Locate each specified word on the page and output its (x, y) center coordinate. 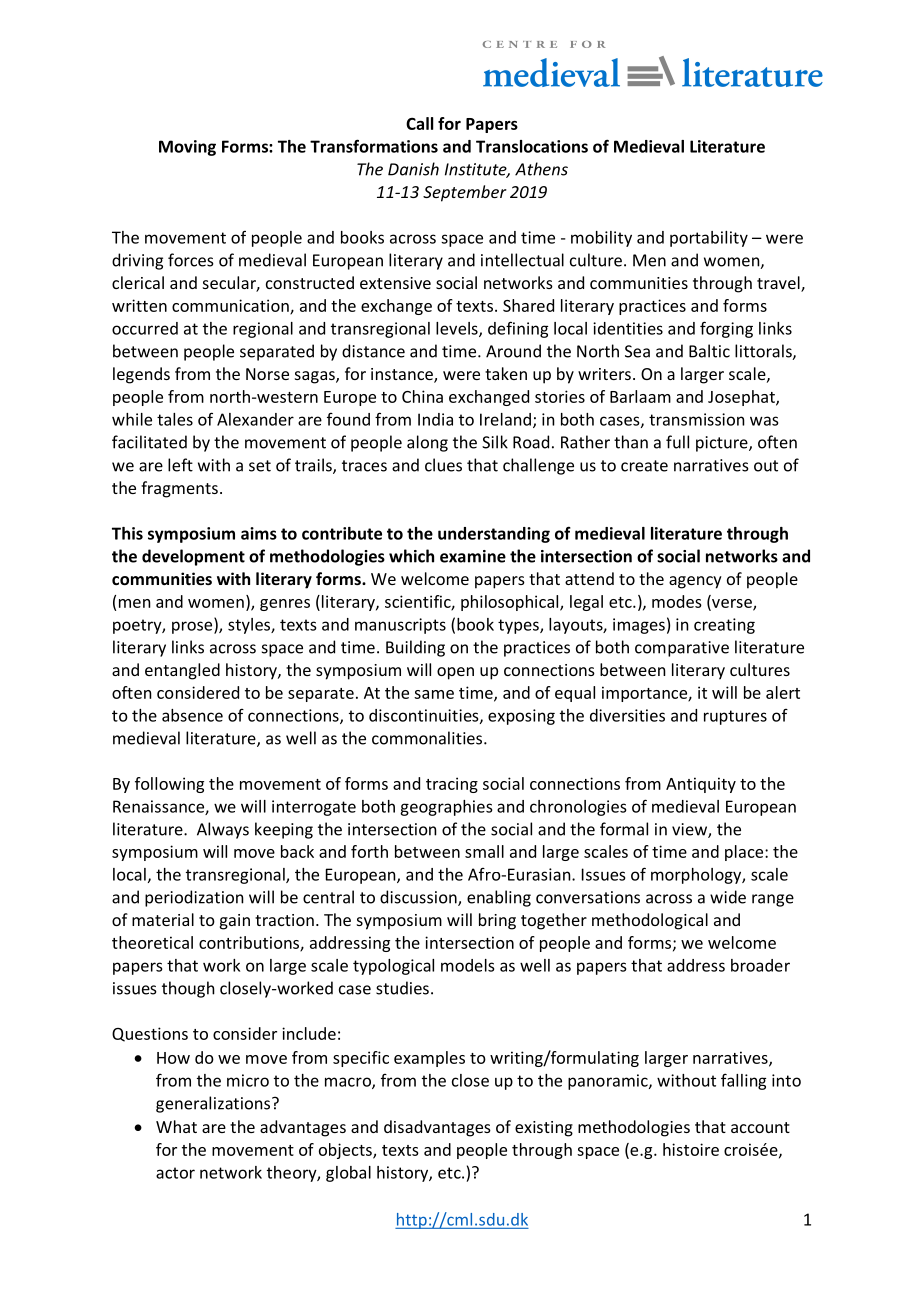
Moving (187, 148)
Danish (413, 169)
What (176, 1126)
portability (709, 239)
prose (193, 627)
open (455, 673)
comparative (682, 649)
